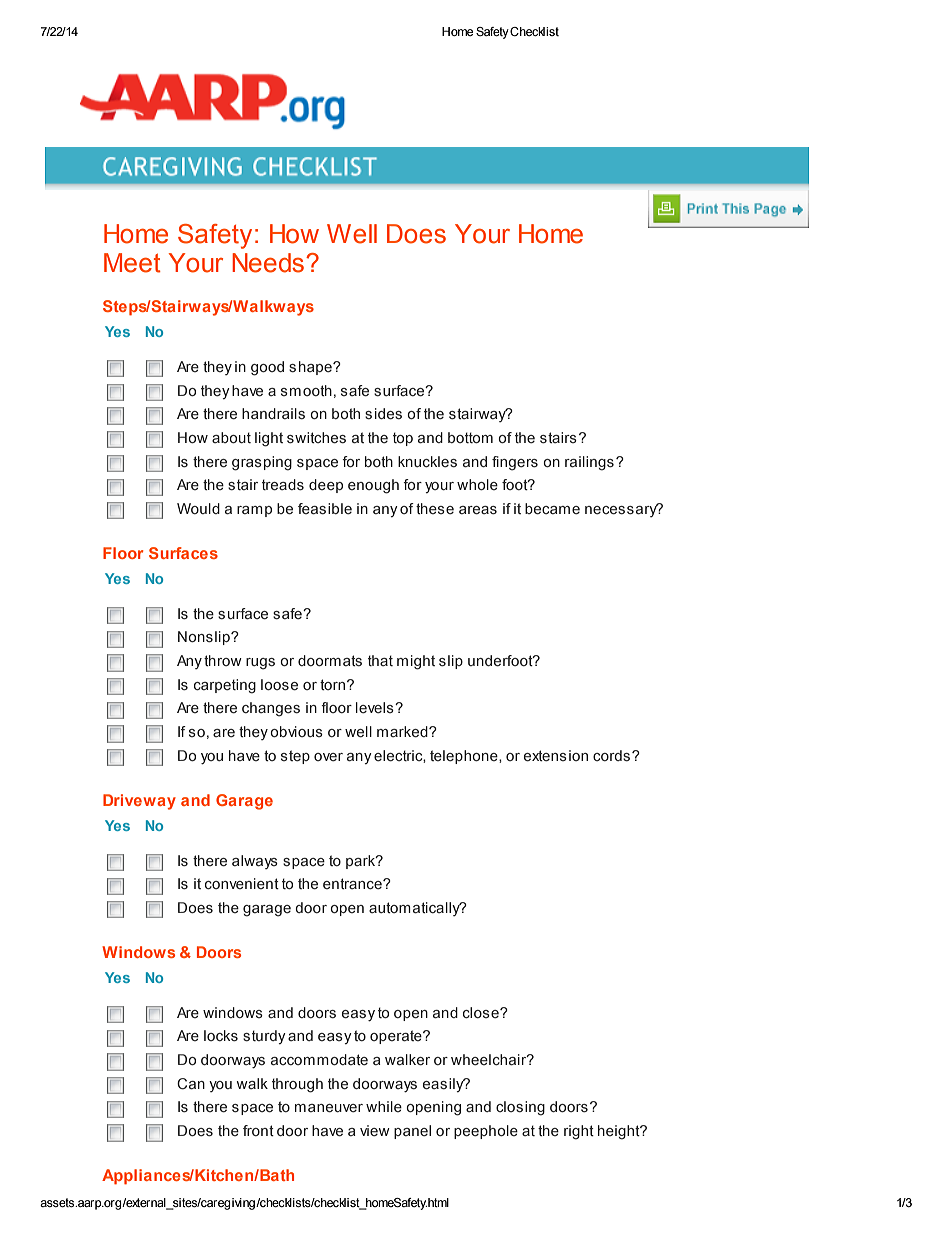 Image resolution: width=952 pixels, height=1233 pixels. What do you see at coordinates (470, 437) in the image?
I see `bottom` at bounding box center [470, 437].
